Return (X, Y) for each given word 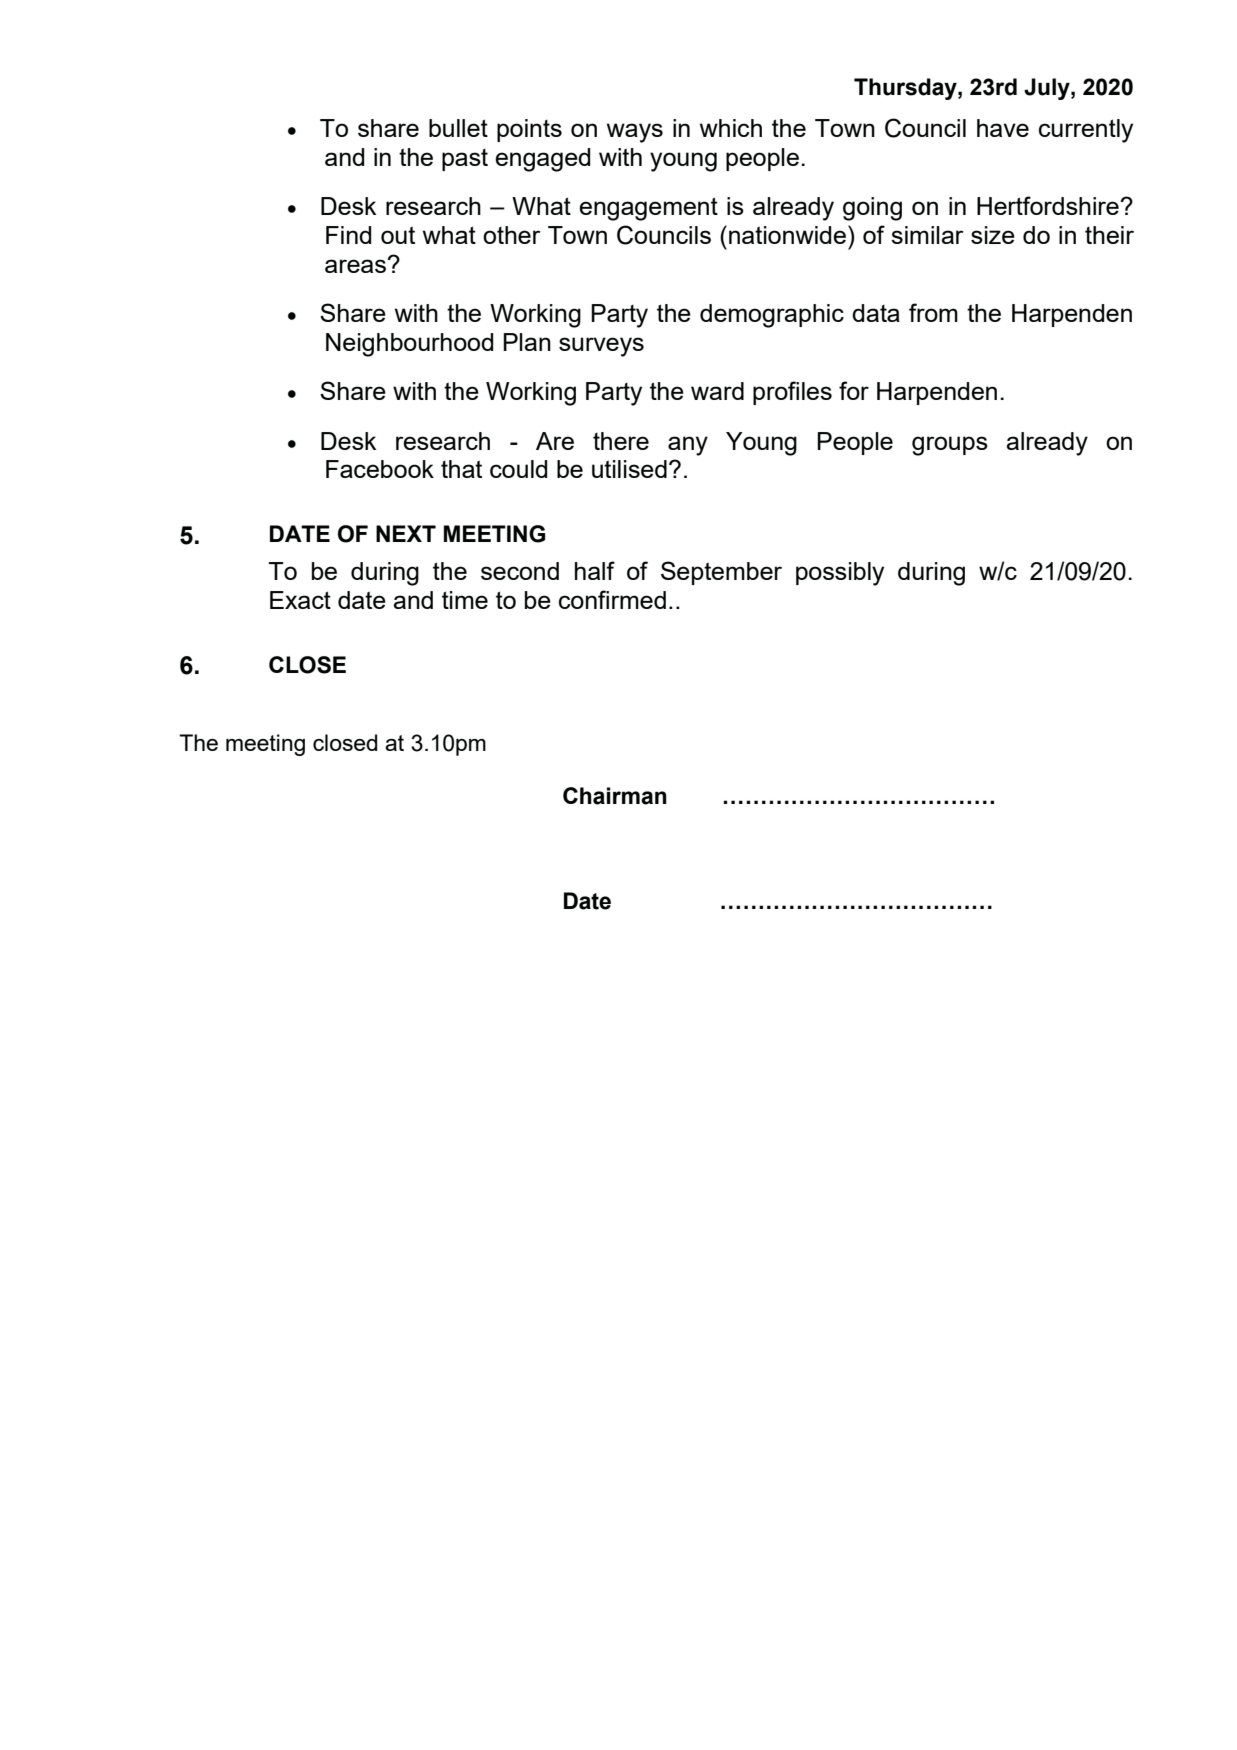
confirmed (612, 599)
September (721, 573)
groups (950, 446)
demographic (772, 316)
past (465, 160)
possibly (840, 574)
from (933, 312)
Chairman (615, 796)
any (688, 446)
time (465, 600)
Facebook (380, 469)
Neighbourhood (409, 345)
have (1003, 128)
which (731, 128)
